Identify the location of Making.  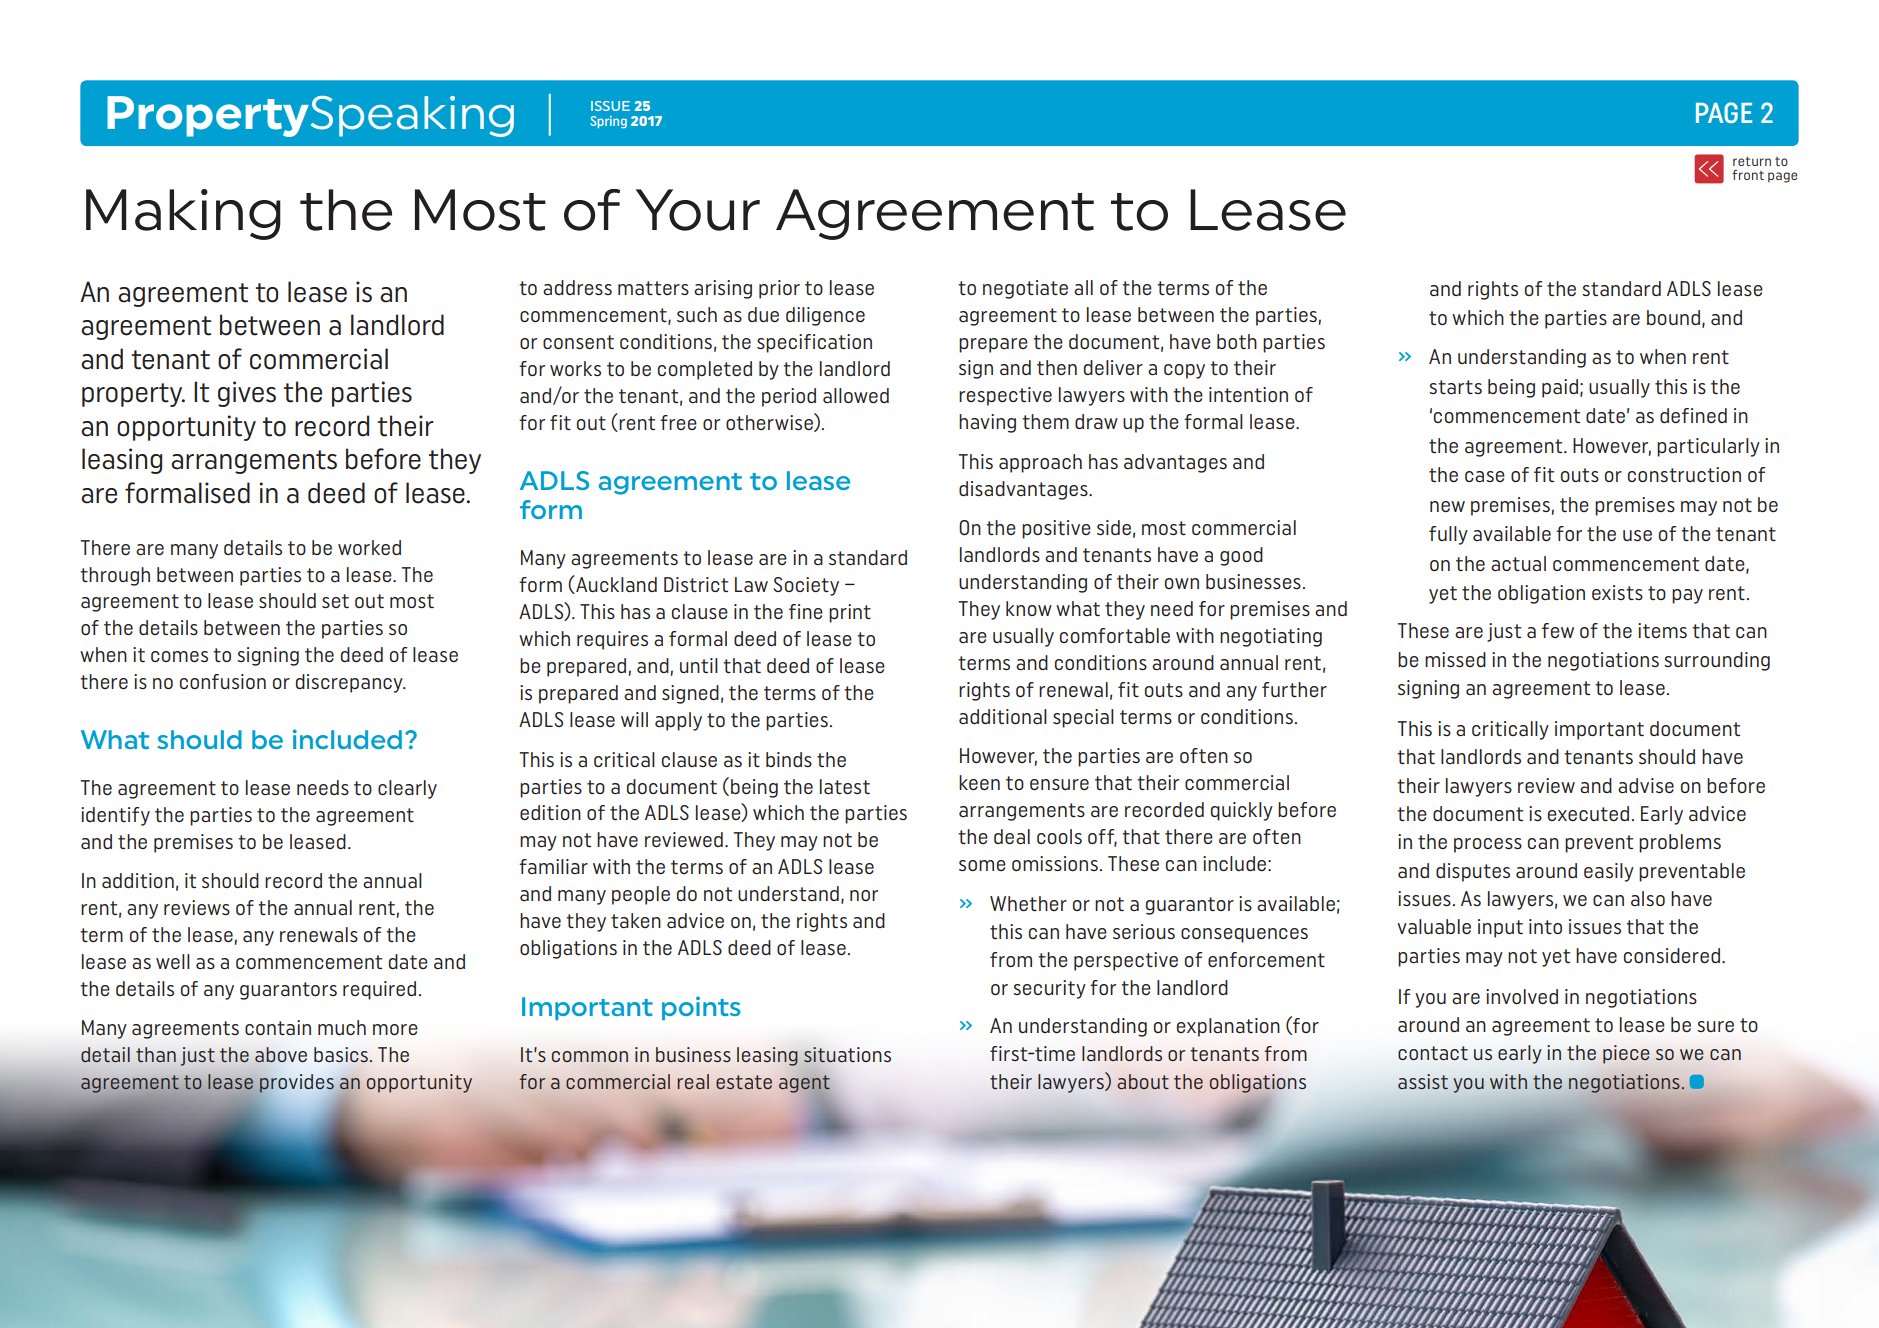
(183, 214).
